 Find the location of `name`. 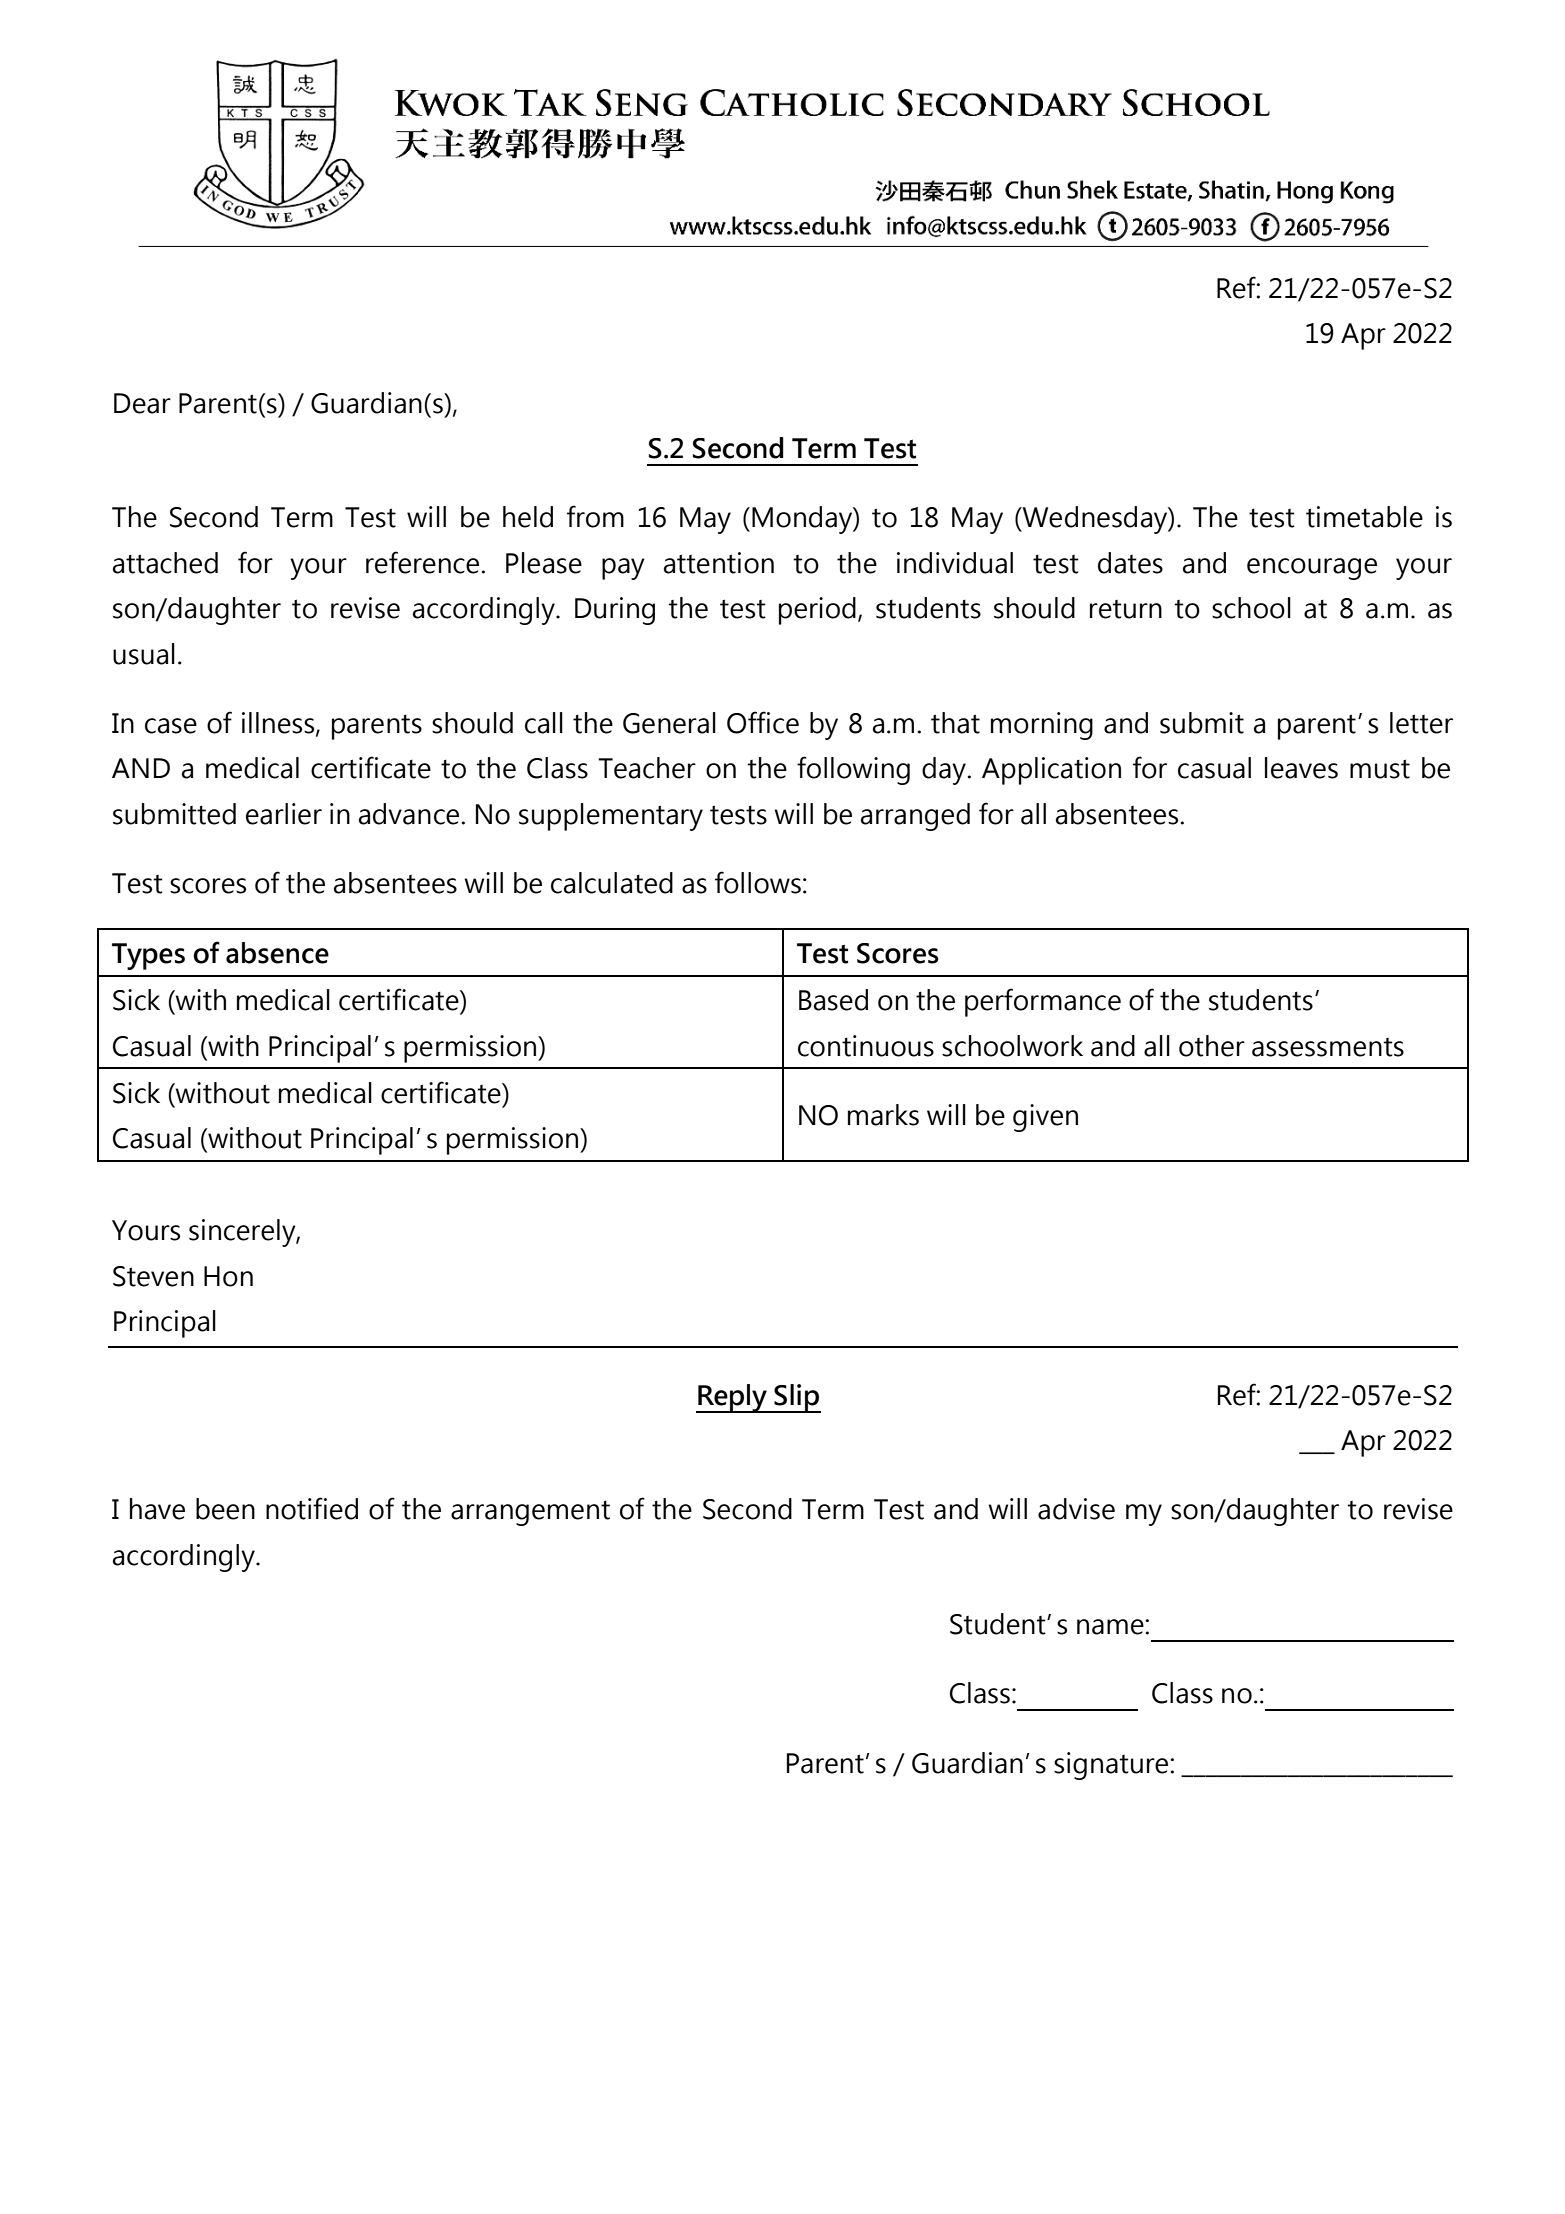

name is located at coordinates (1111, 1627).
